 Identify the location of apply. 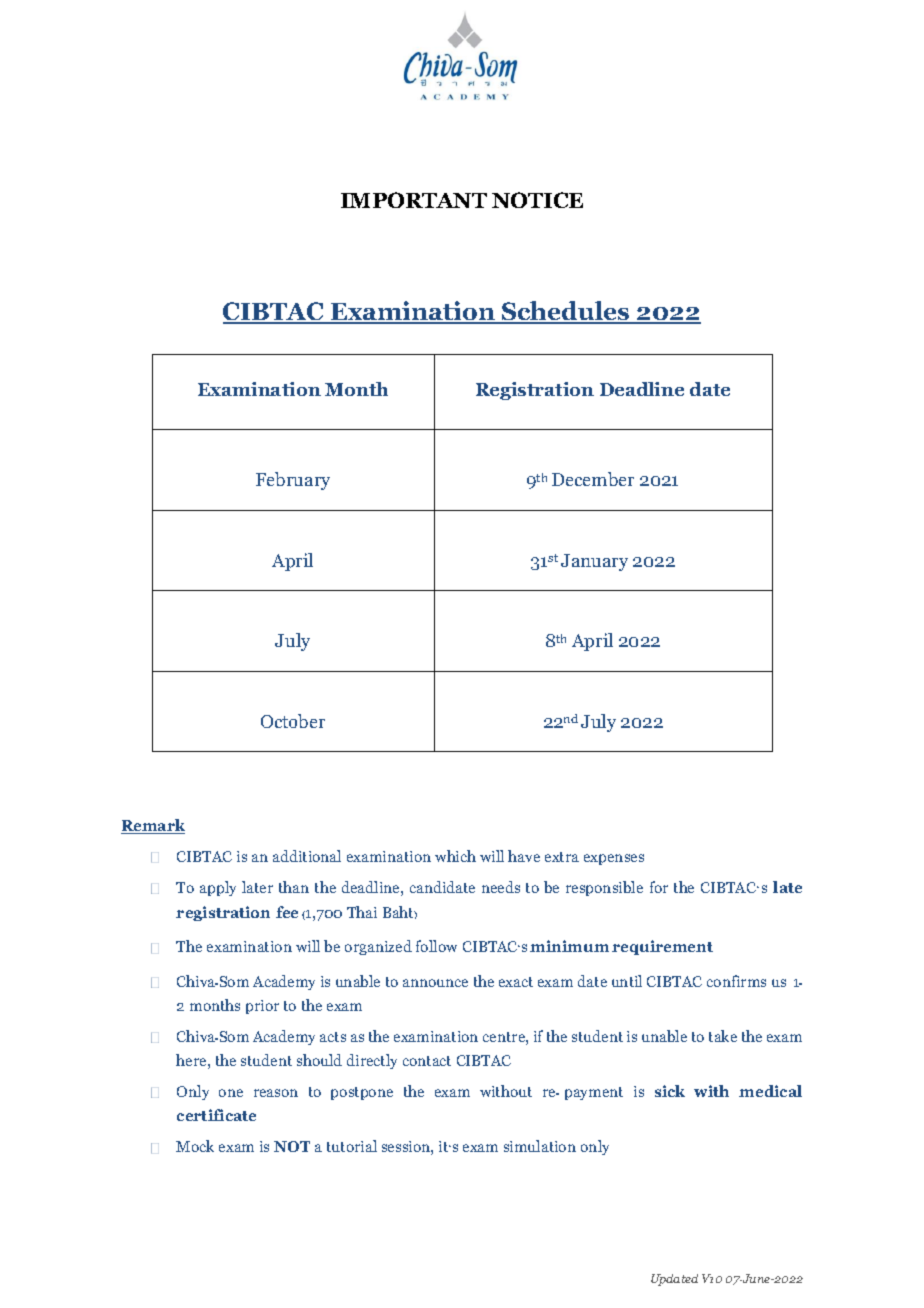
(218, 888).
